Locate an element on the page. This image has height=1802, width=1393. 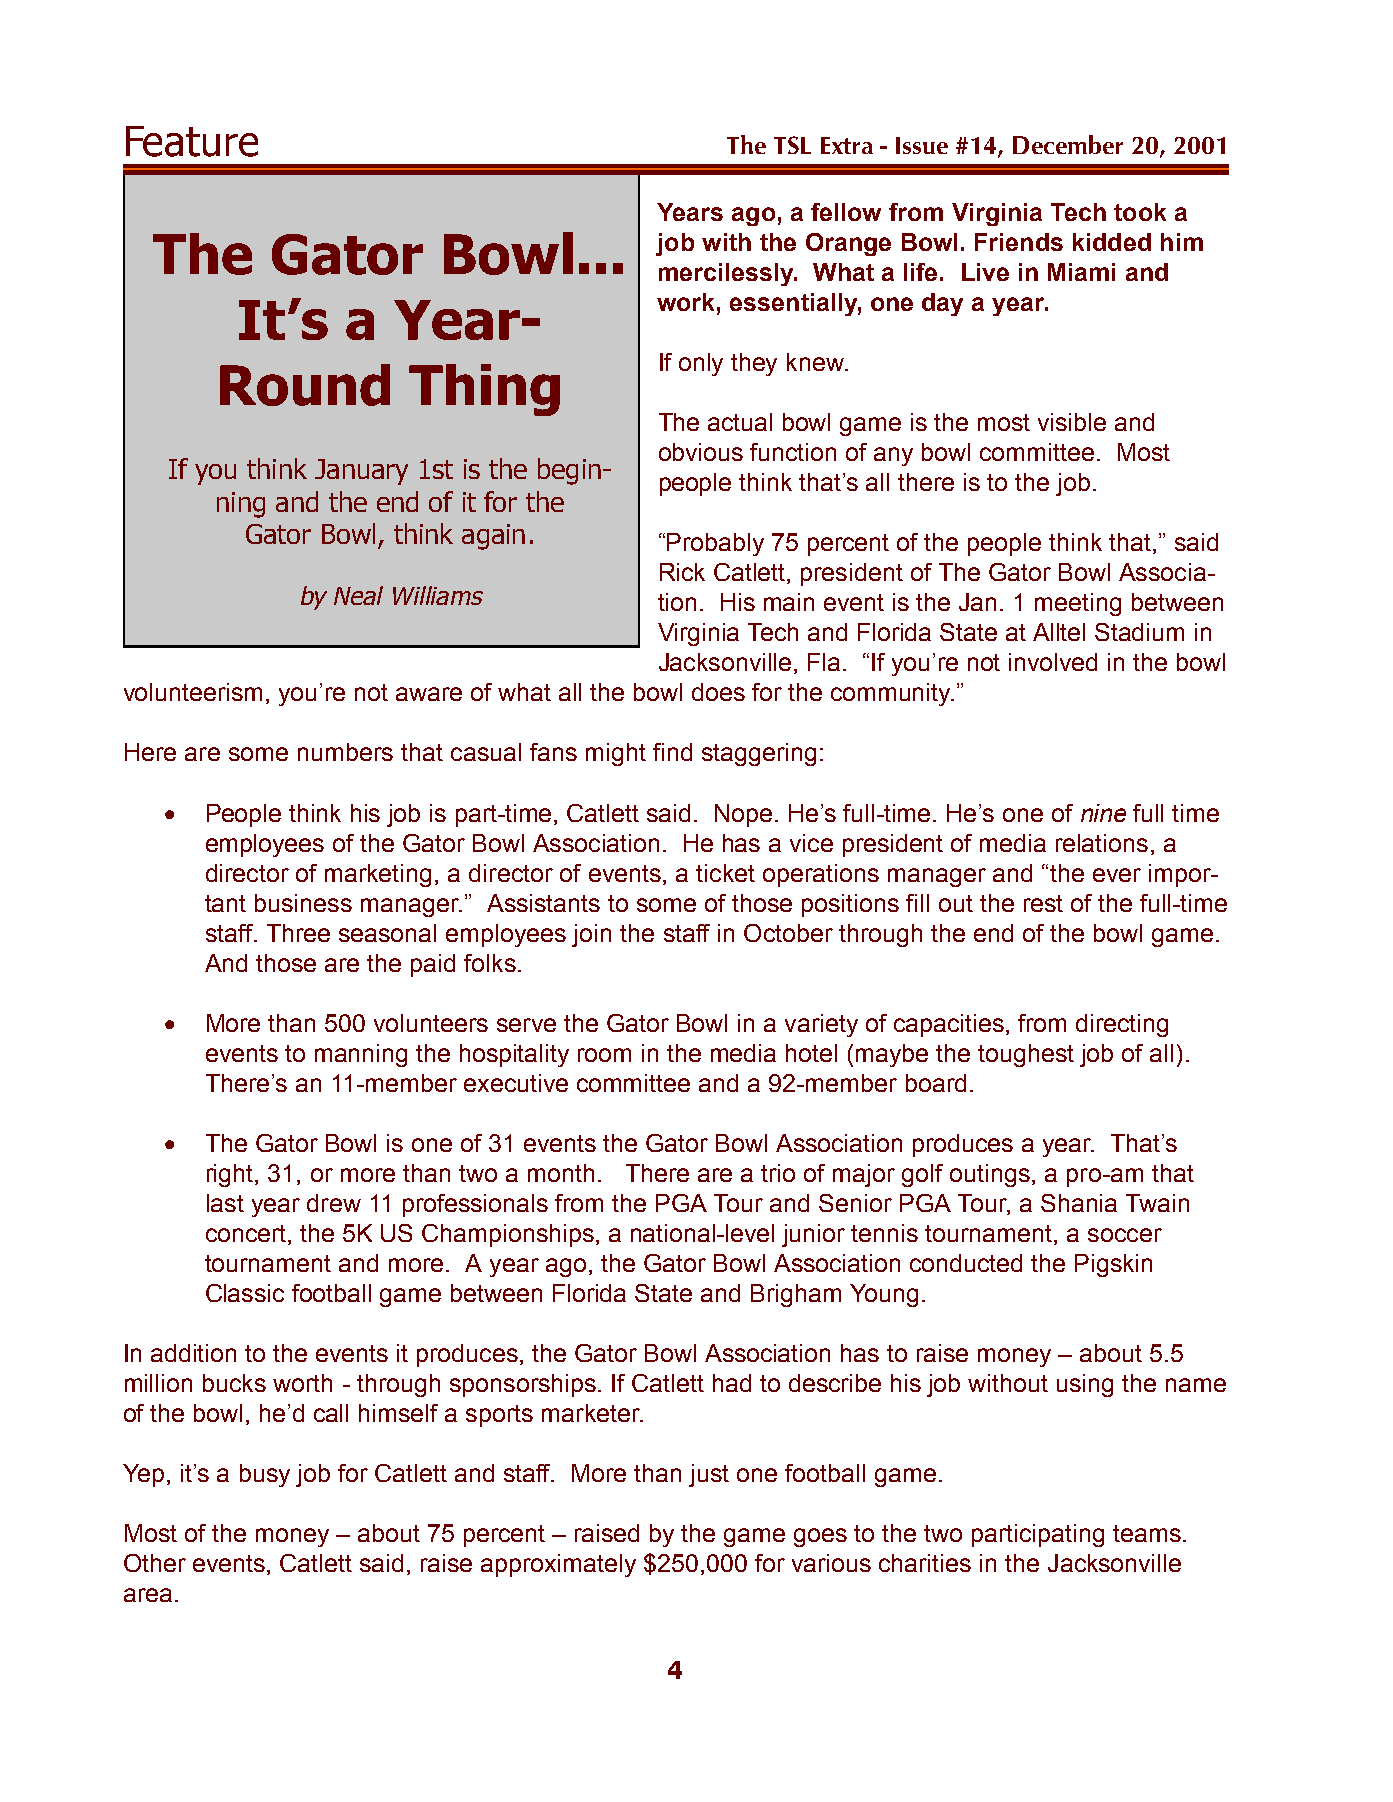
approximately is located at coordinates (558, 1565).
